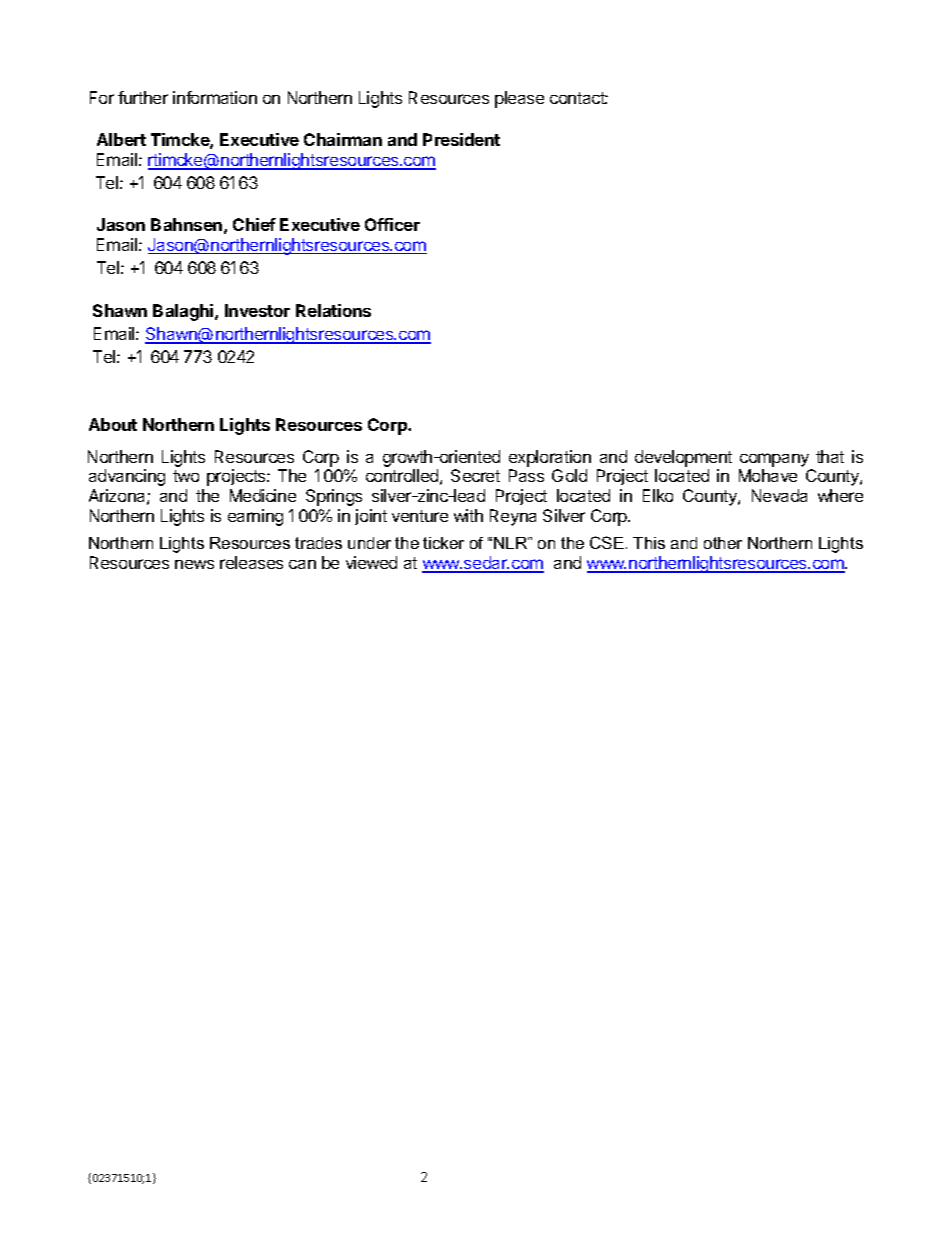 The image size is (952, 1233). Describe the element at coordinates (194, 564) in the screenshot. I see `news` at that location.
